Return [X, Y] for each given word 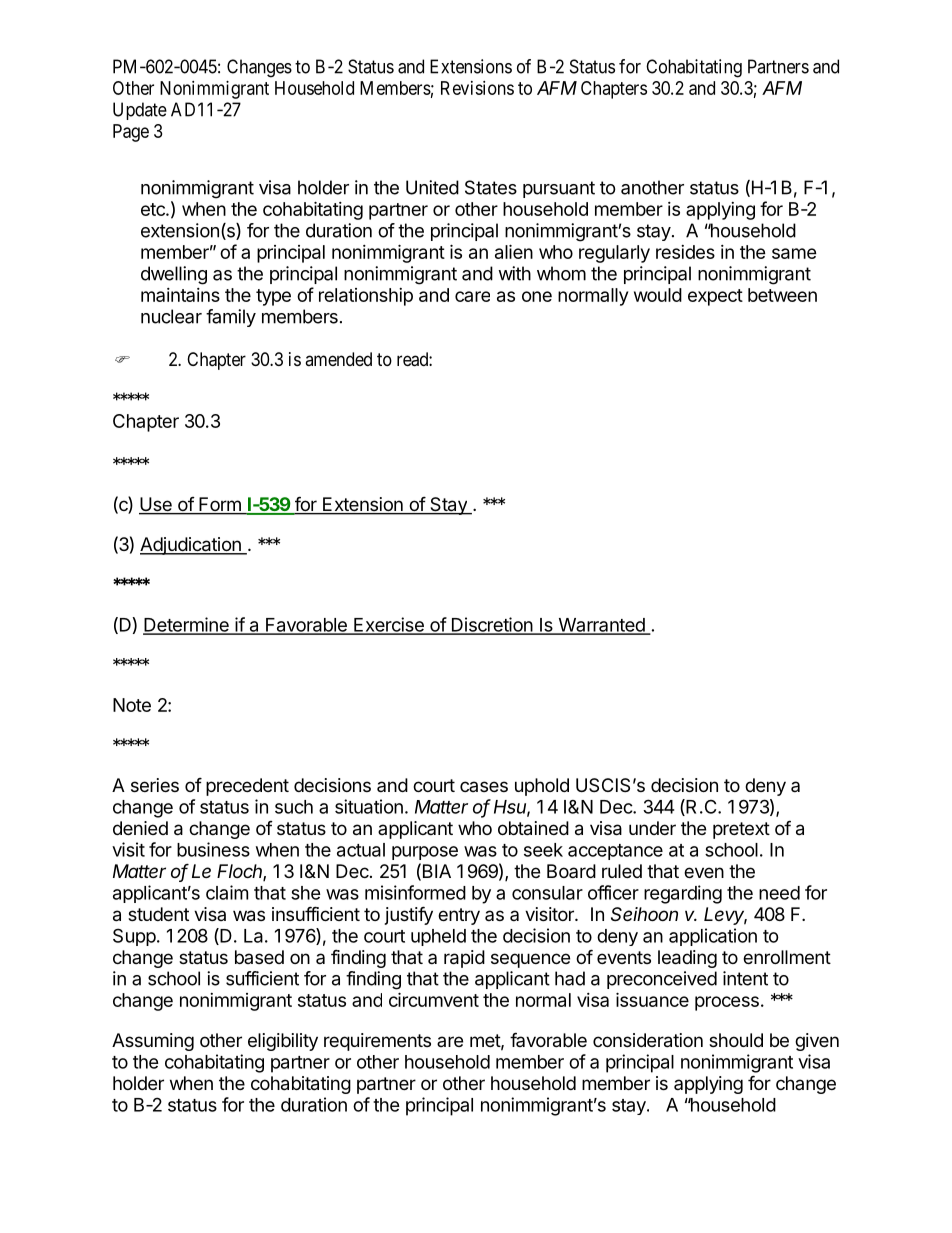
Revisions [477, 88]
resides [685, 252]
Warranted [601, 626]
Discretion [491, 625]
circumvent [434, 999]
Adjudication [191, 546]
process [727, 1003]
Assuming [153, 1042]
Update [140, 111]
